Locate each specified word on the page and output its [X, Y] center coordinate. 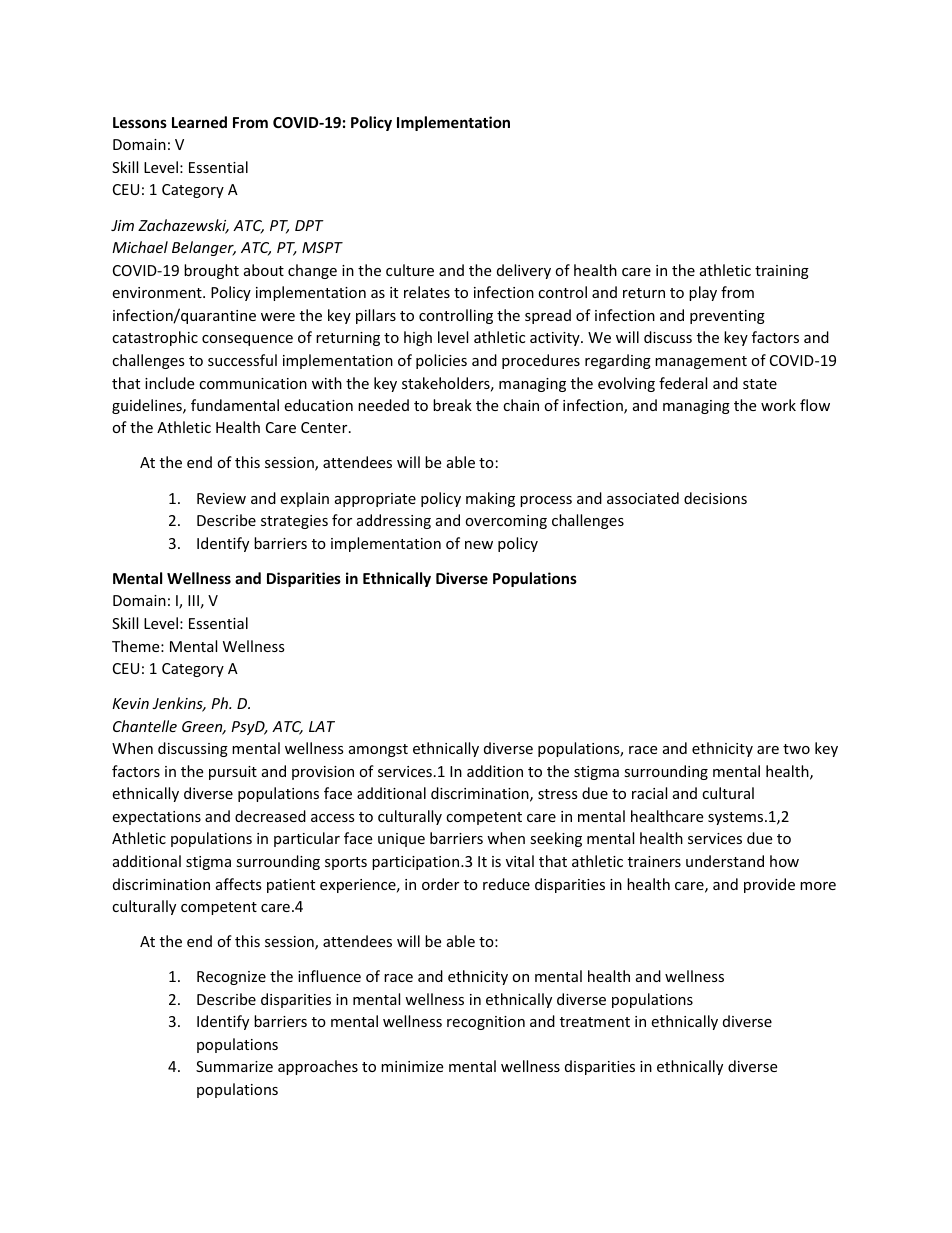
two [796, 749]
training [782, 272]
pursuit [233, 773]
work [778, 405]
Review [221, 498]
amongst [378, 750]
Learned [199, 122]
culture [410, 270]
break [452, 405]
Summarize [234, 1066]
